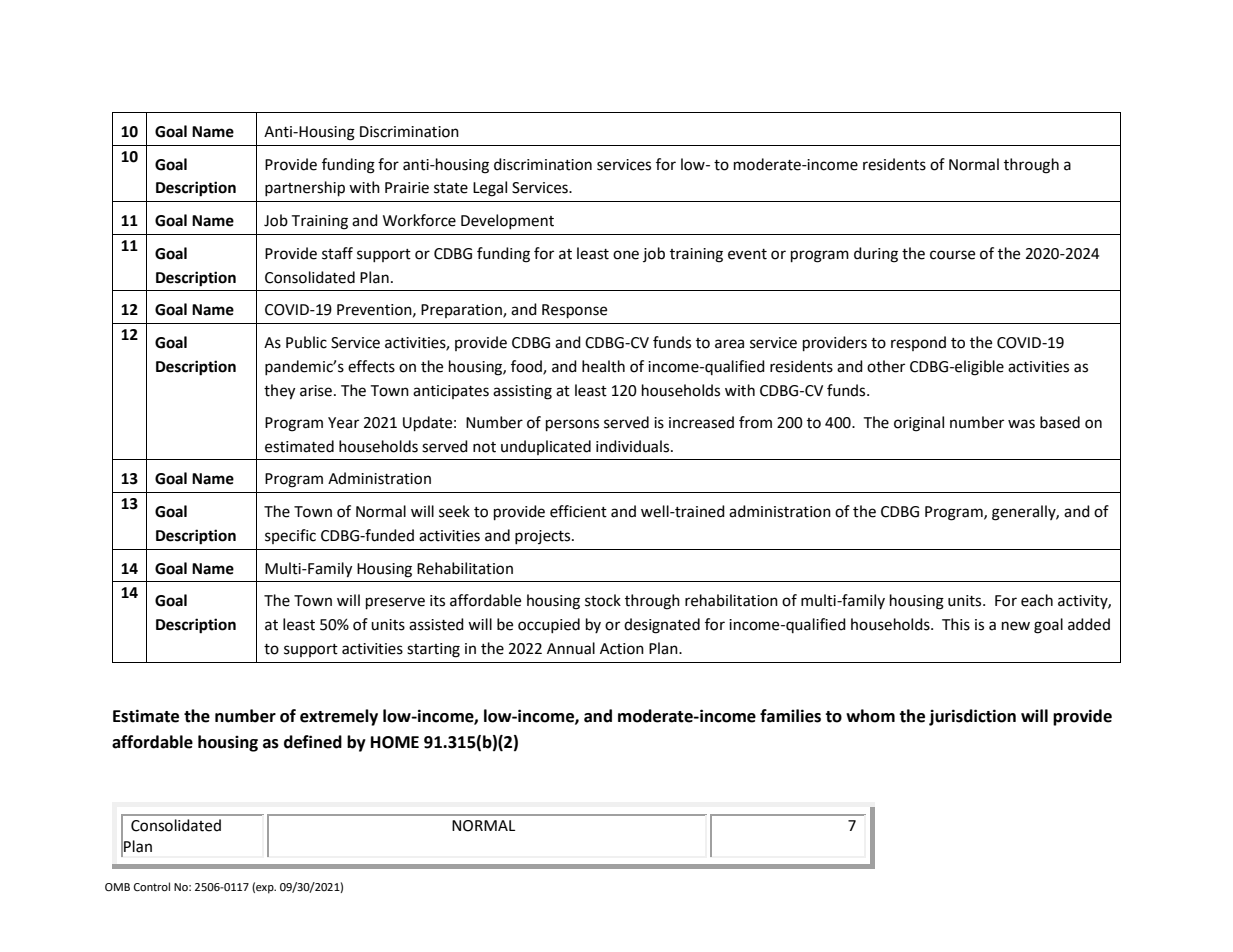 This document has width=1233, height=952. What do you see at coordinates (622, 649) in the document?
I see `Action` at bounding box center [622, 649].
